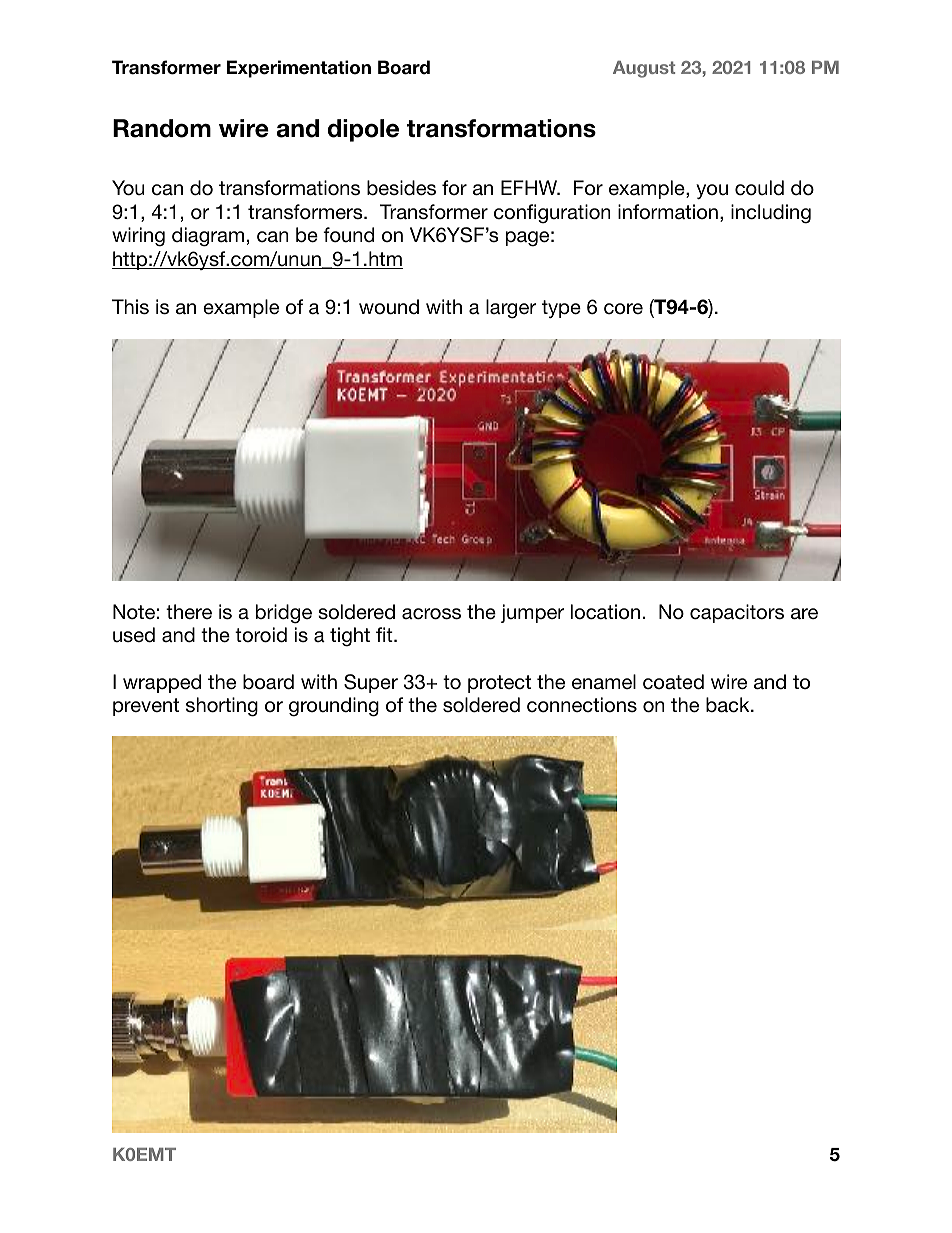  I want to click on dipole, so click(363, 130).
